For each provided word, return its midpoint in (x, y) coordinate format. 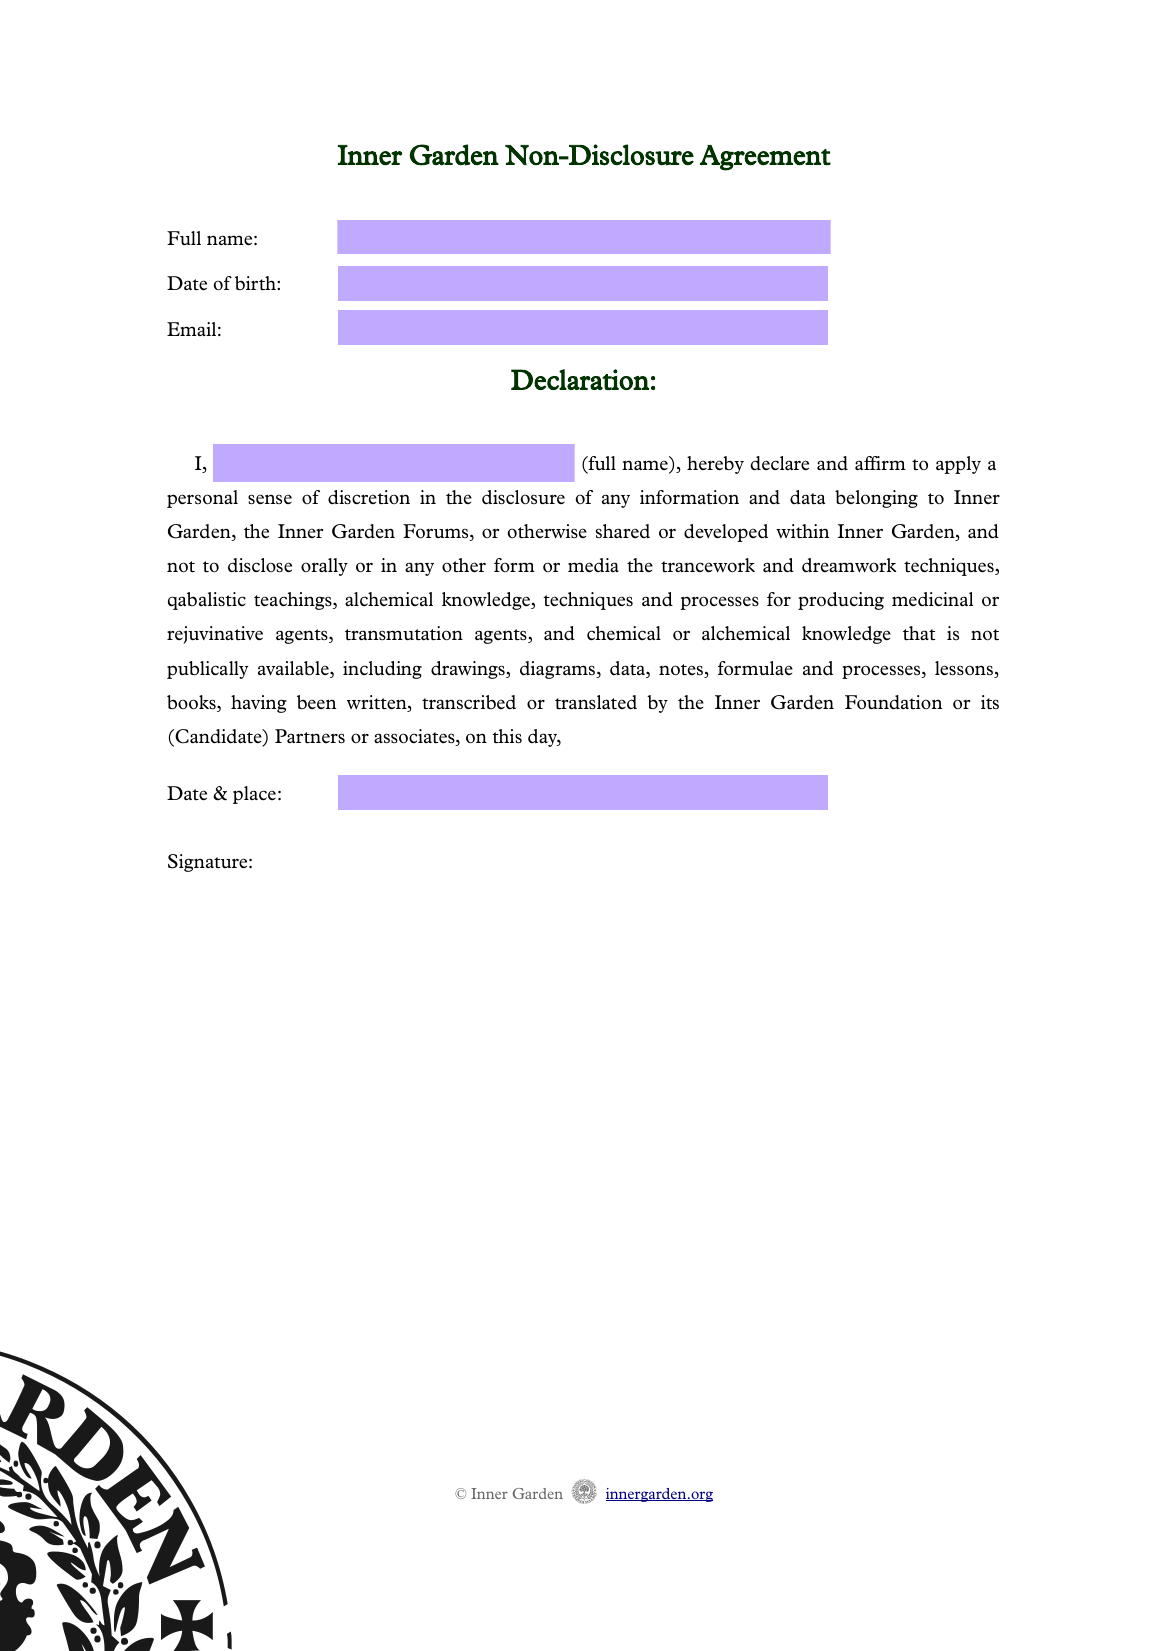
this (507, 736)
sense (270, 499)
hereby (715, 465)
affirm (880, 463)
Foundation (893, 702)
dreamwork (849, 565)
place (254, 795)
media (593, 565)
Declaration (580, 379)
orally (324, 567)
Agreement (765, 158)
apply (958, 465)
